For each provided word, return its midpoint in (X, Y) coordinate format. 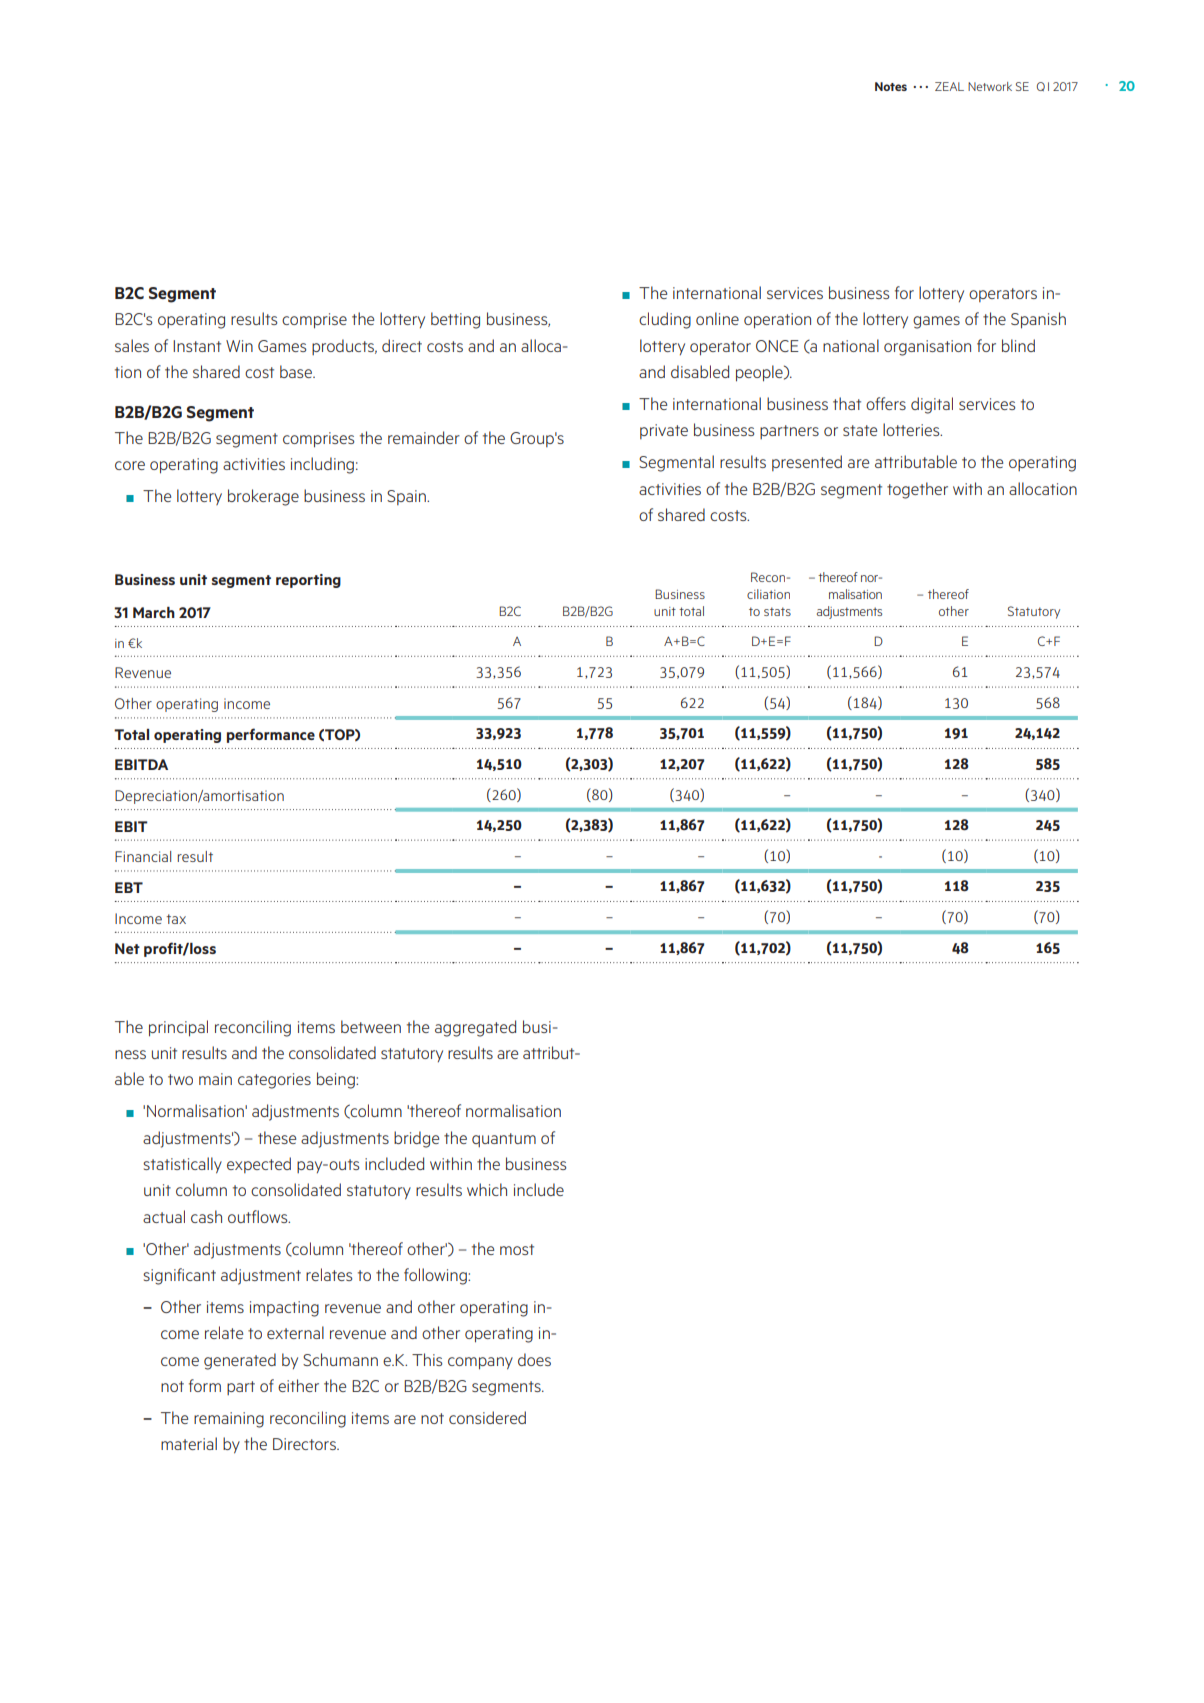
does (534, 1359)
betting (455, 320)
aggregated (475, 1028)
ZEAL (949, 86)
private (664, 431)
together (917, 490)
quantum (504, 1140)
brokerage (263, 497)
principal (178, 1028)
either (298, 1385)
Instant (197, 346)
